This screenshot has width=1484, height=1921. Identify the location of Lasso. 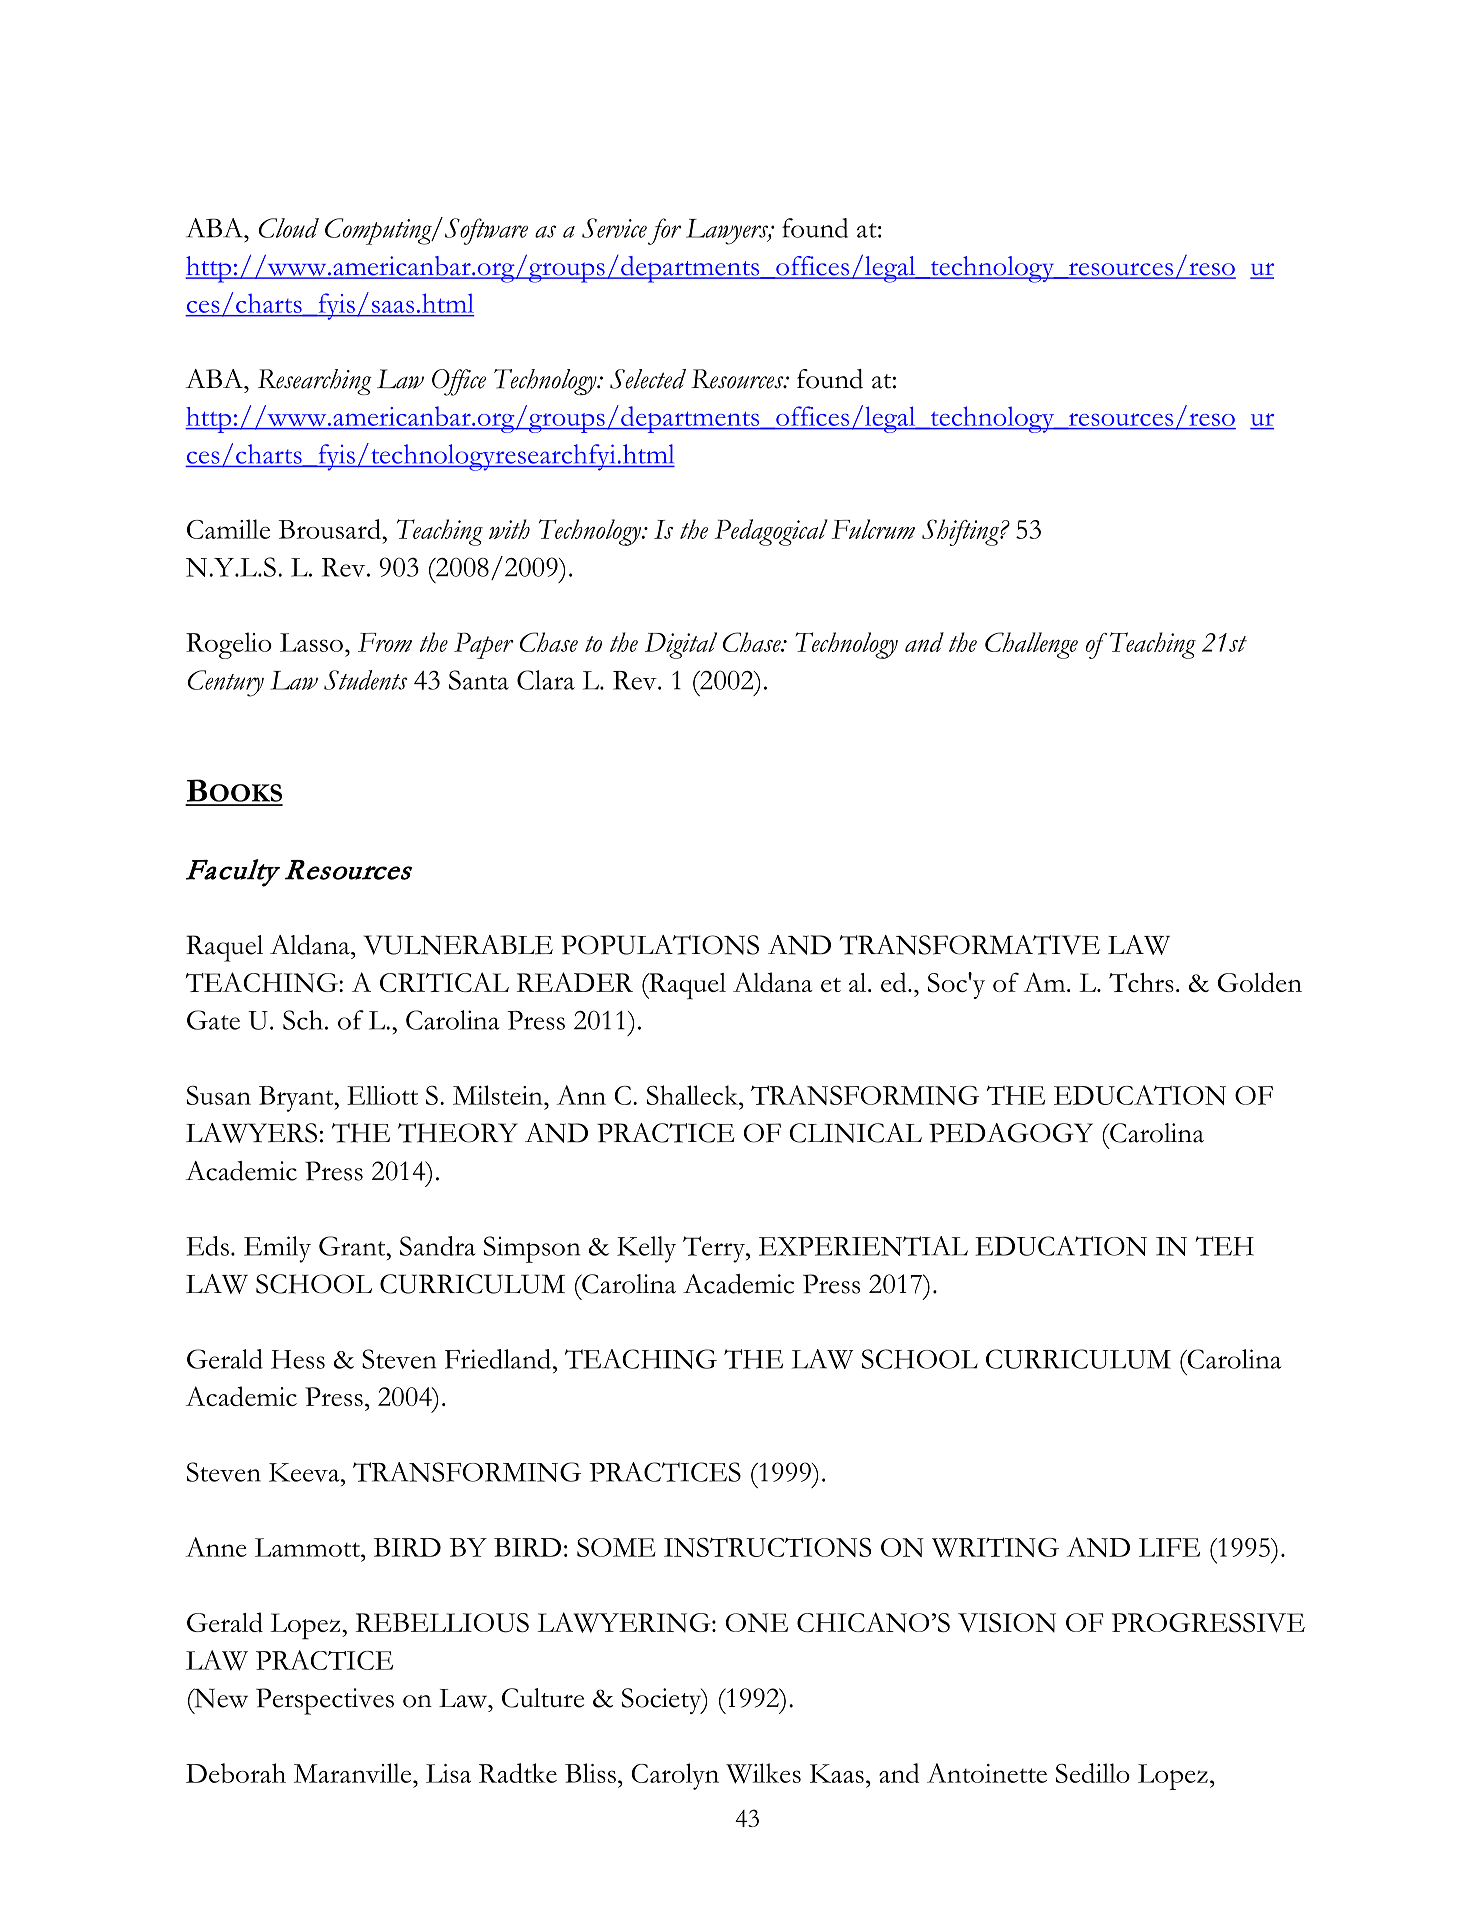
(311, 642).
